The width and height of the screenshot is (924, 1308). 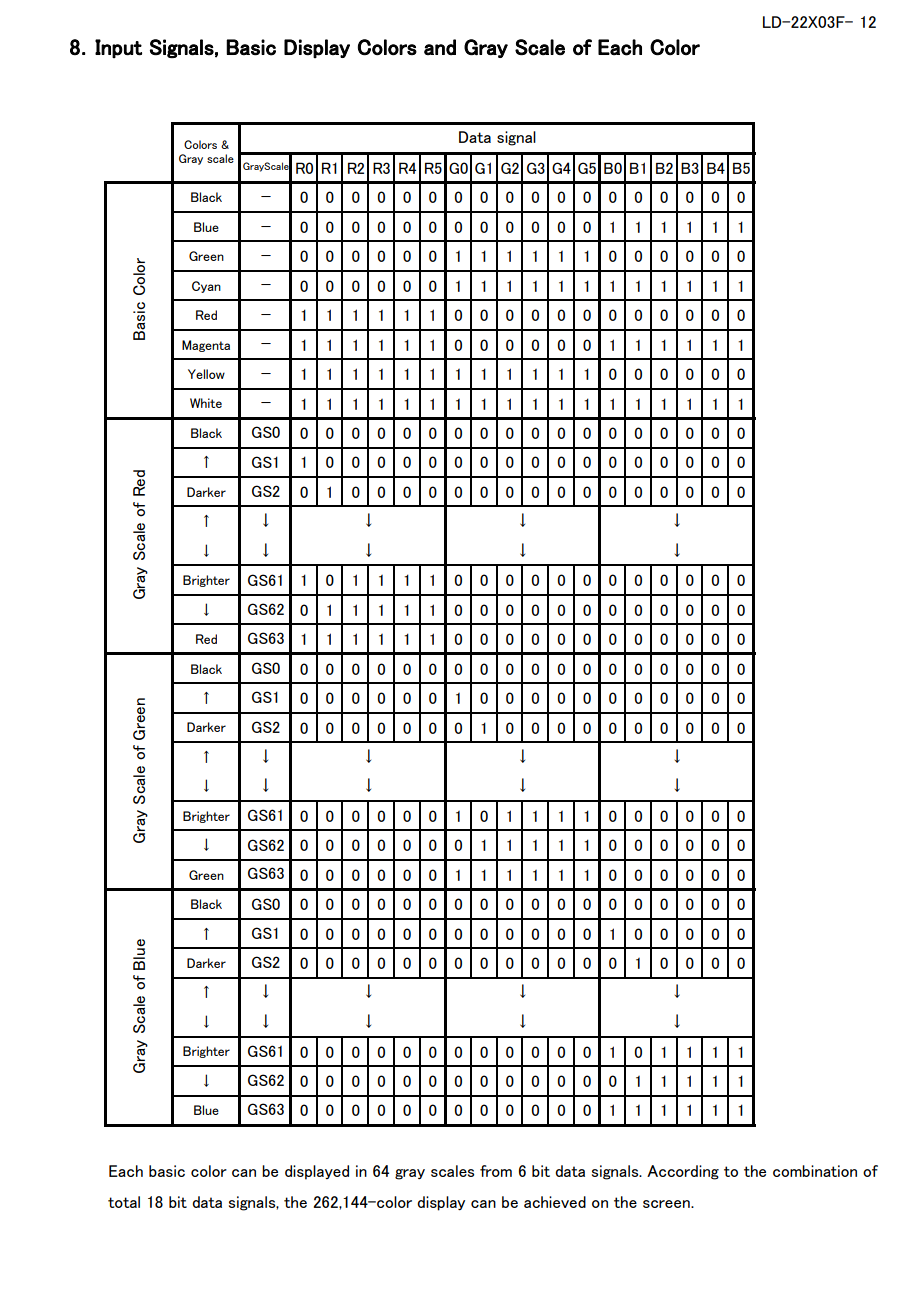 What do you see at coordinates (206, 346) in the screenshot?
I see `Magenta` at bounding box center [206, 346].
